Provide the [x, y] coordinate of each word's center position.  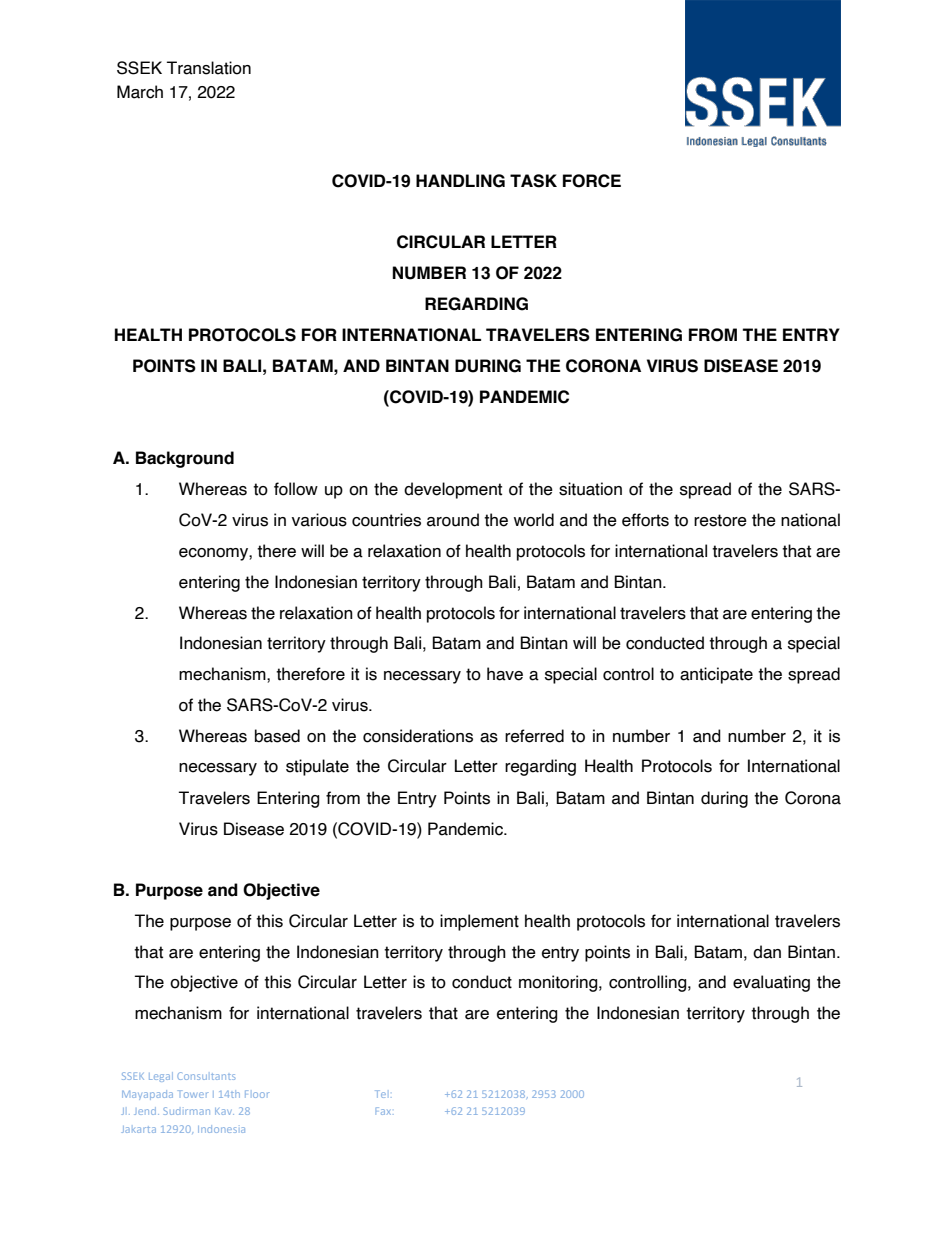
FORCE [592, 181]
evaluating [771, 983]
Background [185, 459]
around [453, 520]
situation [590, 489]
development [453, 490]
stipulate [317, 767]
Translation [209, 68]
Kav [224, 1111]
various [319, 520]
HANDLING [460, 181]
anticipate [716, 675]
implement [479, 922]
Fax [383, 1111]
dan [767, 952]
